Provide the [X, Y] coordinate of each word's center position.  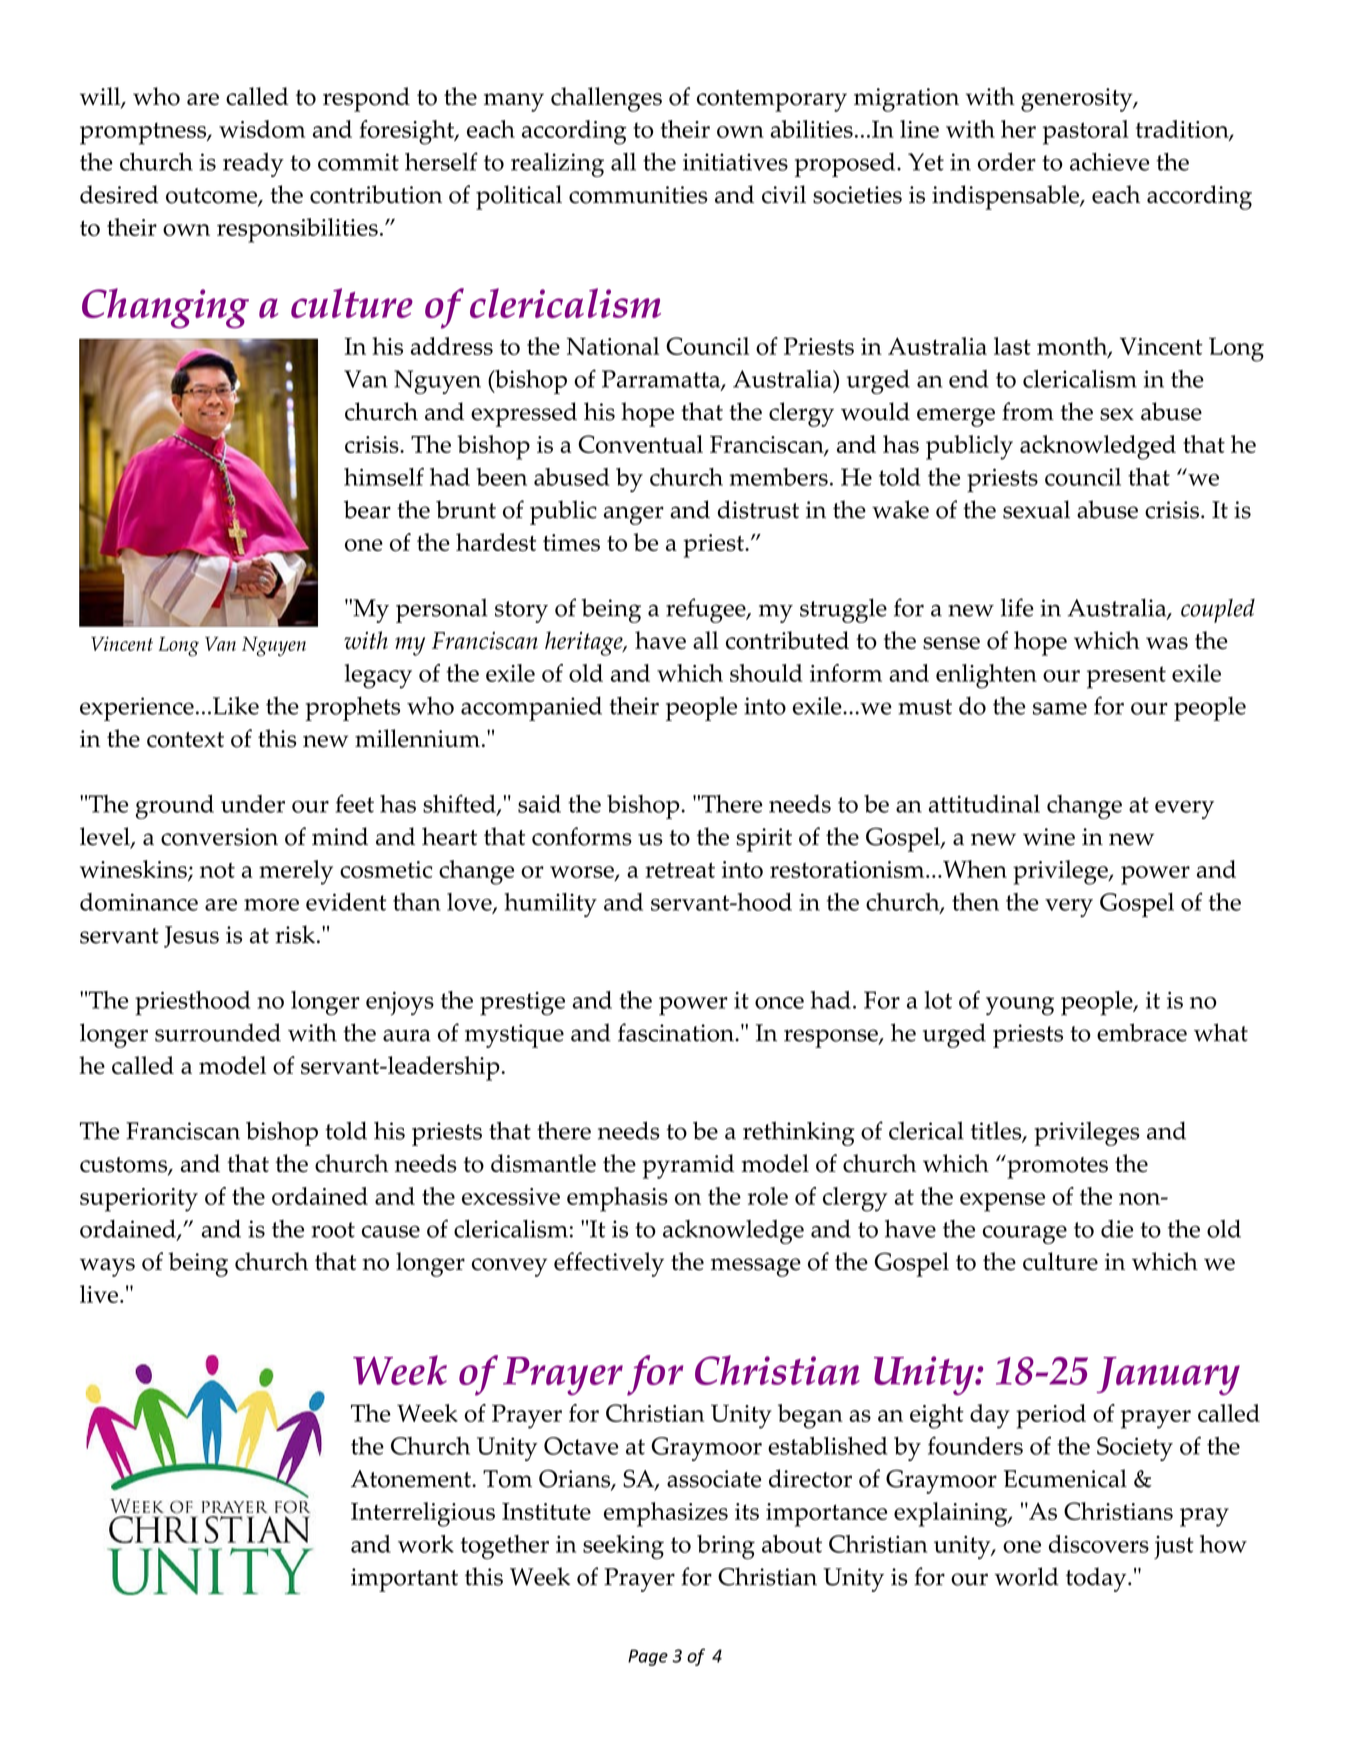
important [404, 1580]
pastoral [1086, 132]
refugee [707, 610]
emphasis [617, 1199]
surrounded [218, 1032]
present [1126, 677]
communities [638, 195]
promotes [1056, 1167]
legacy [378, 676]
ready [253, 165]
